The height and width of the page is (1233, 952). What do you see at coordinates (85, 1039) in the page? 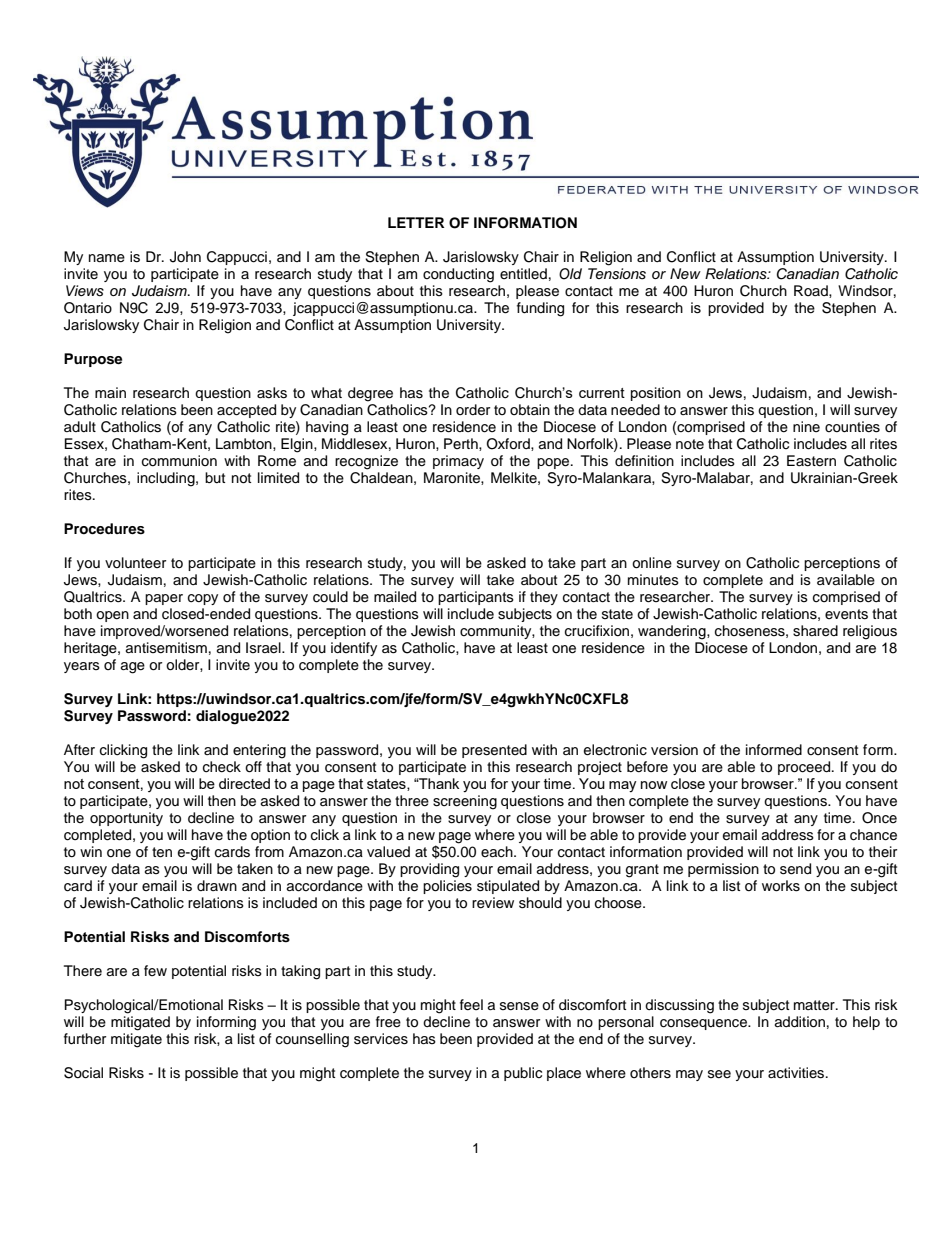
I see `further` at bounding box center [85, 1039].
